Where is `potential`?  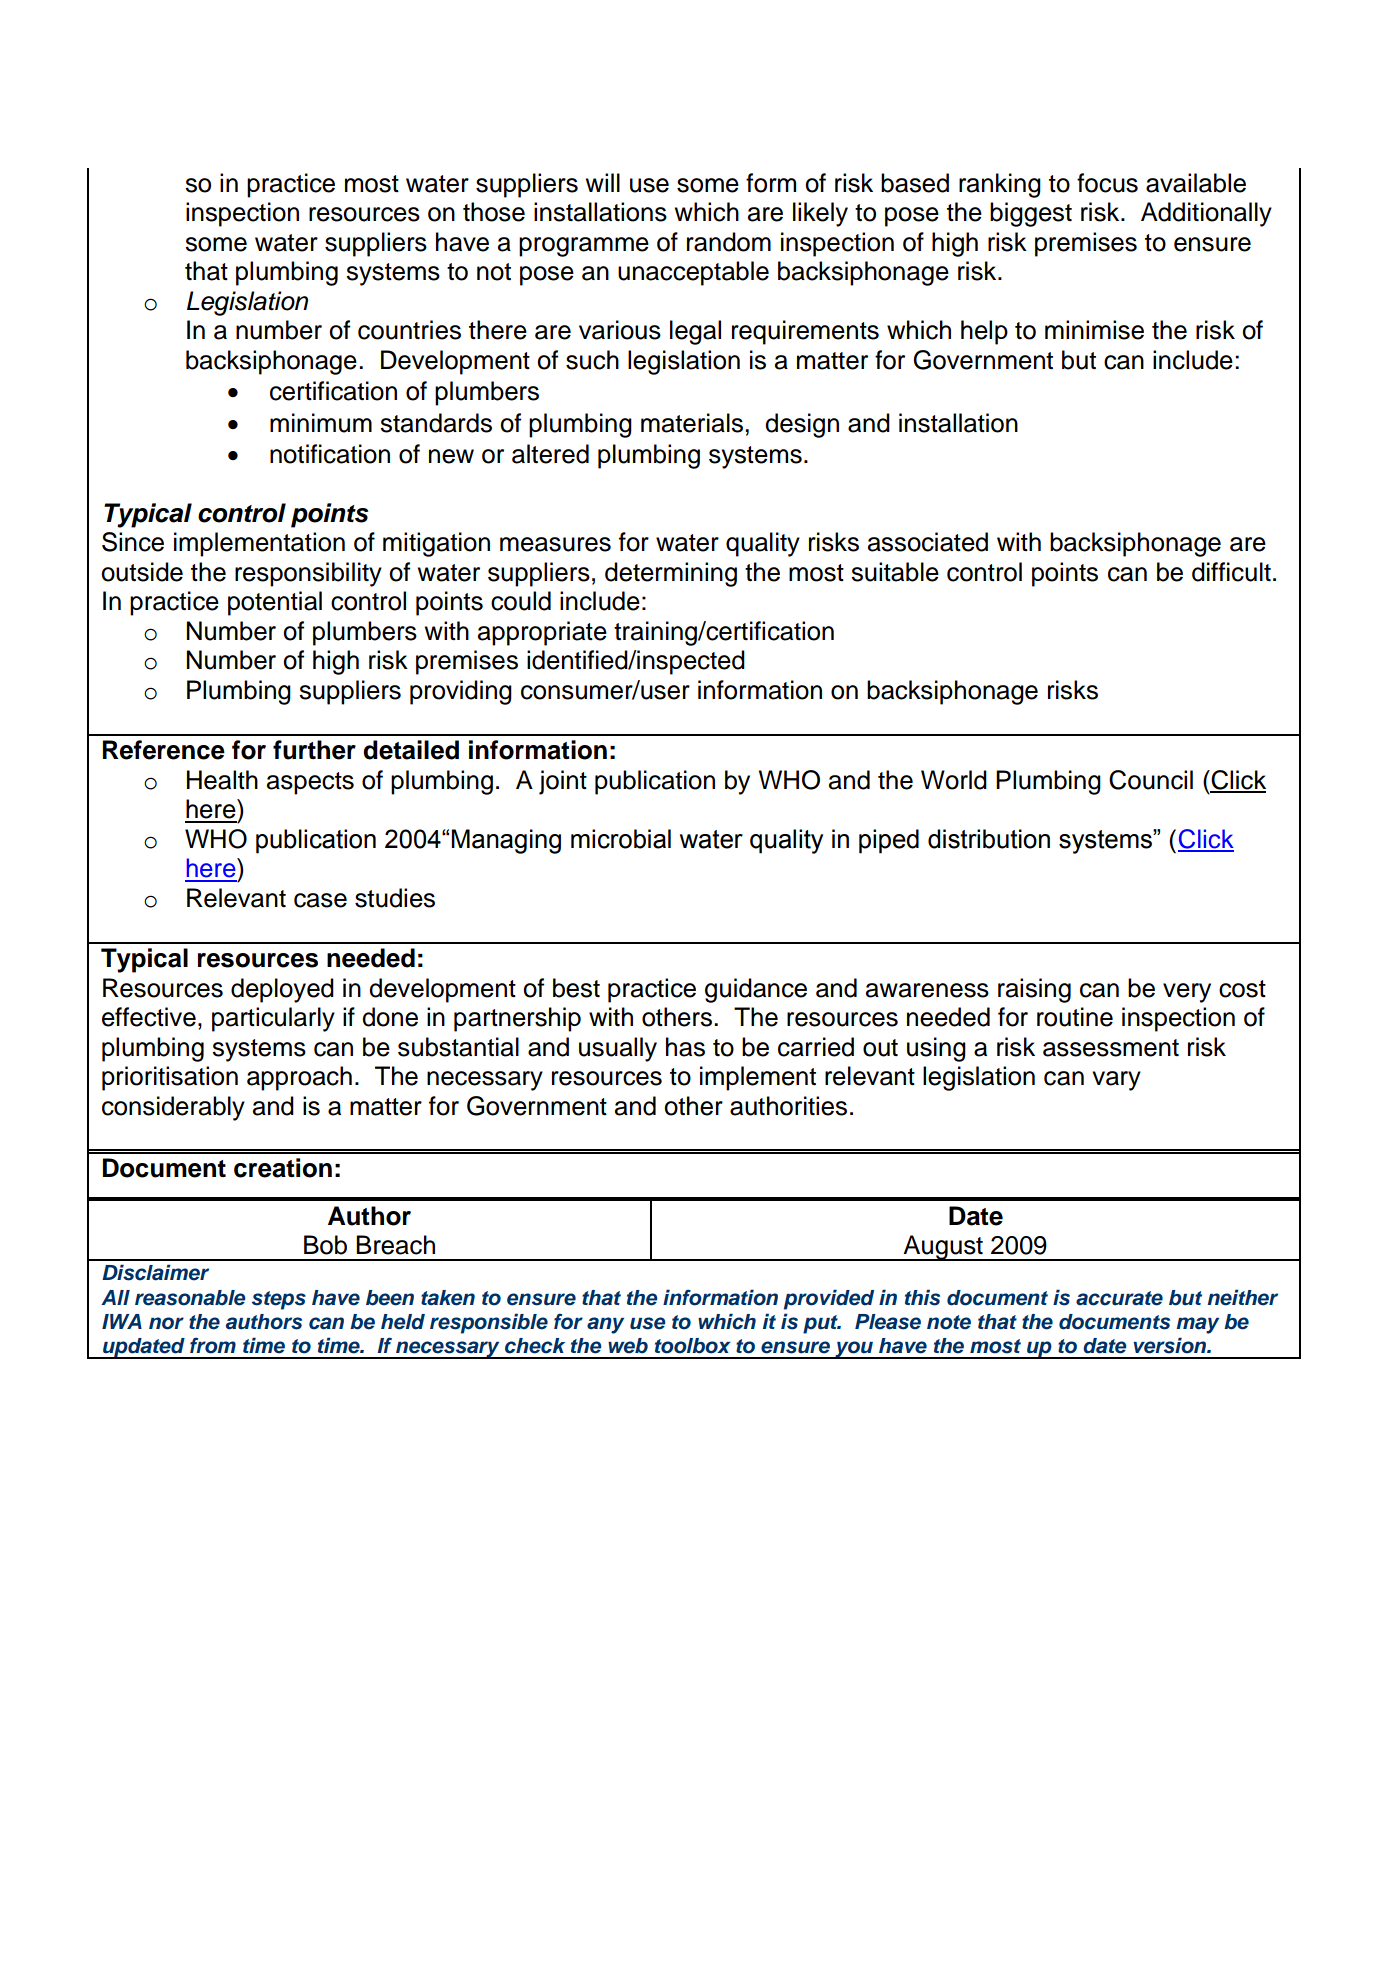 potential is located at coordinates (275, 603).
